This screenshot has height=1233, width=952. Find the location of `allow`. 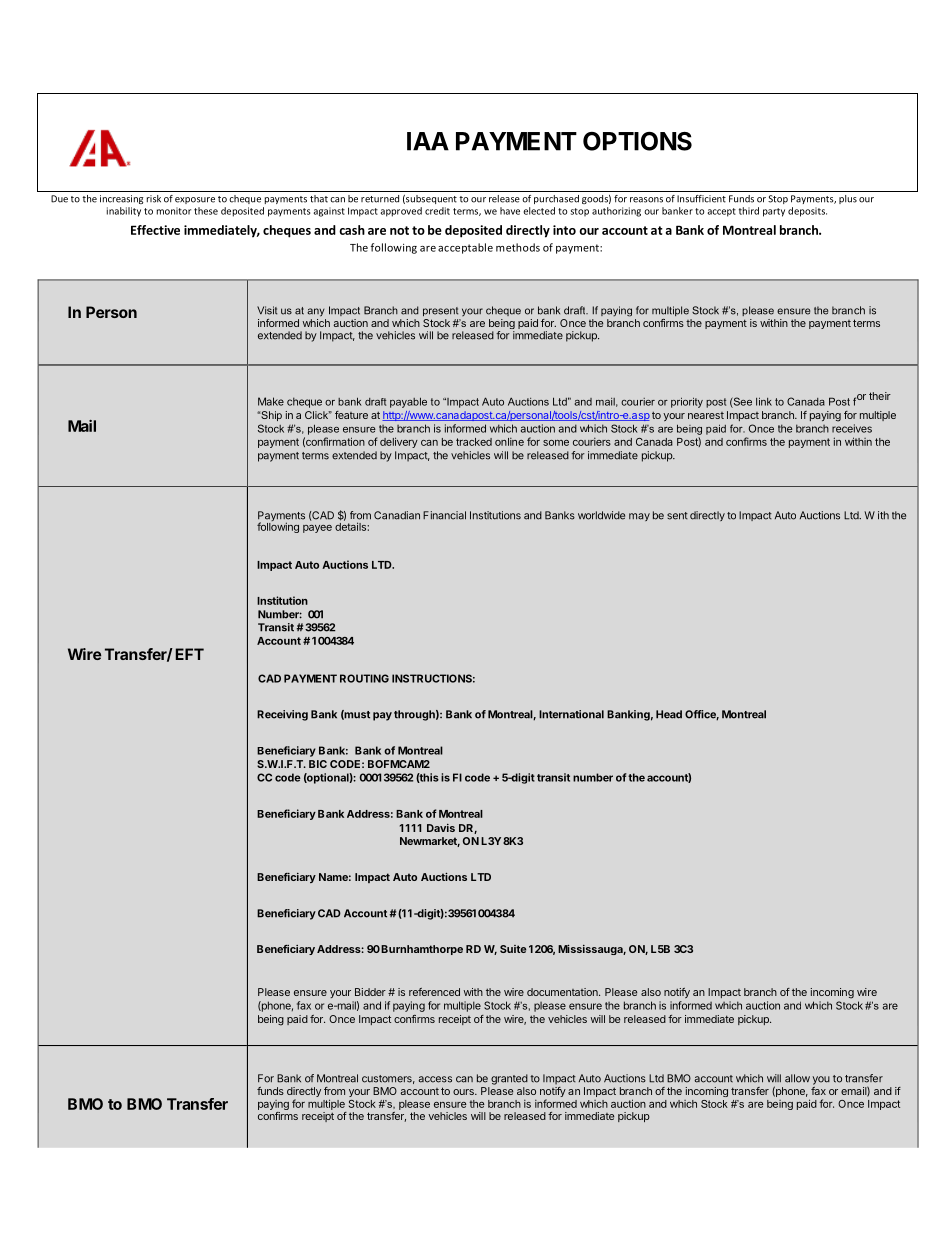

allow is located at coordinates (797, 1078).
